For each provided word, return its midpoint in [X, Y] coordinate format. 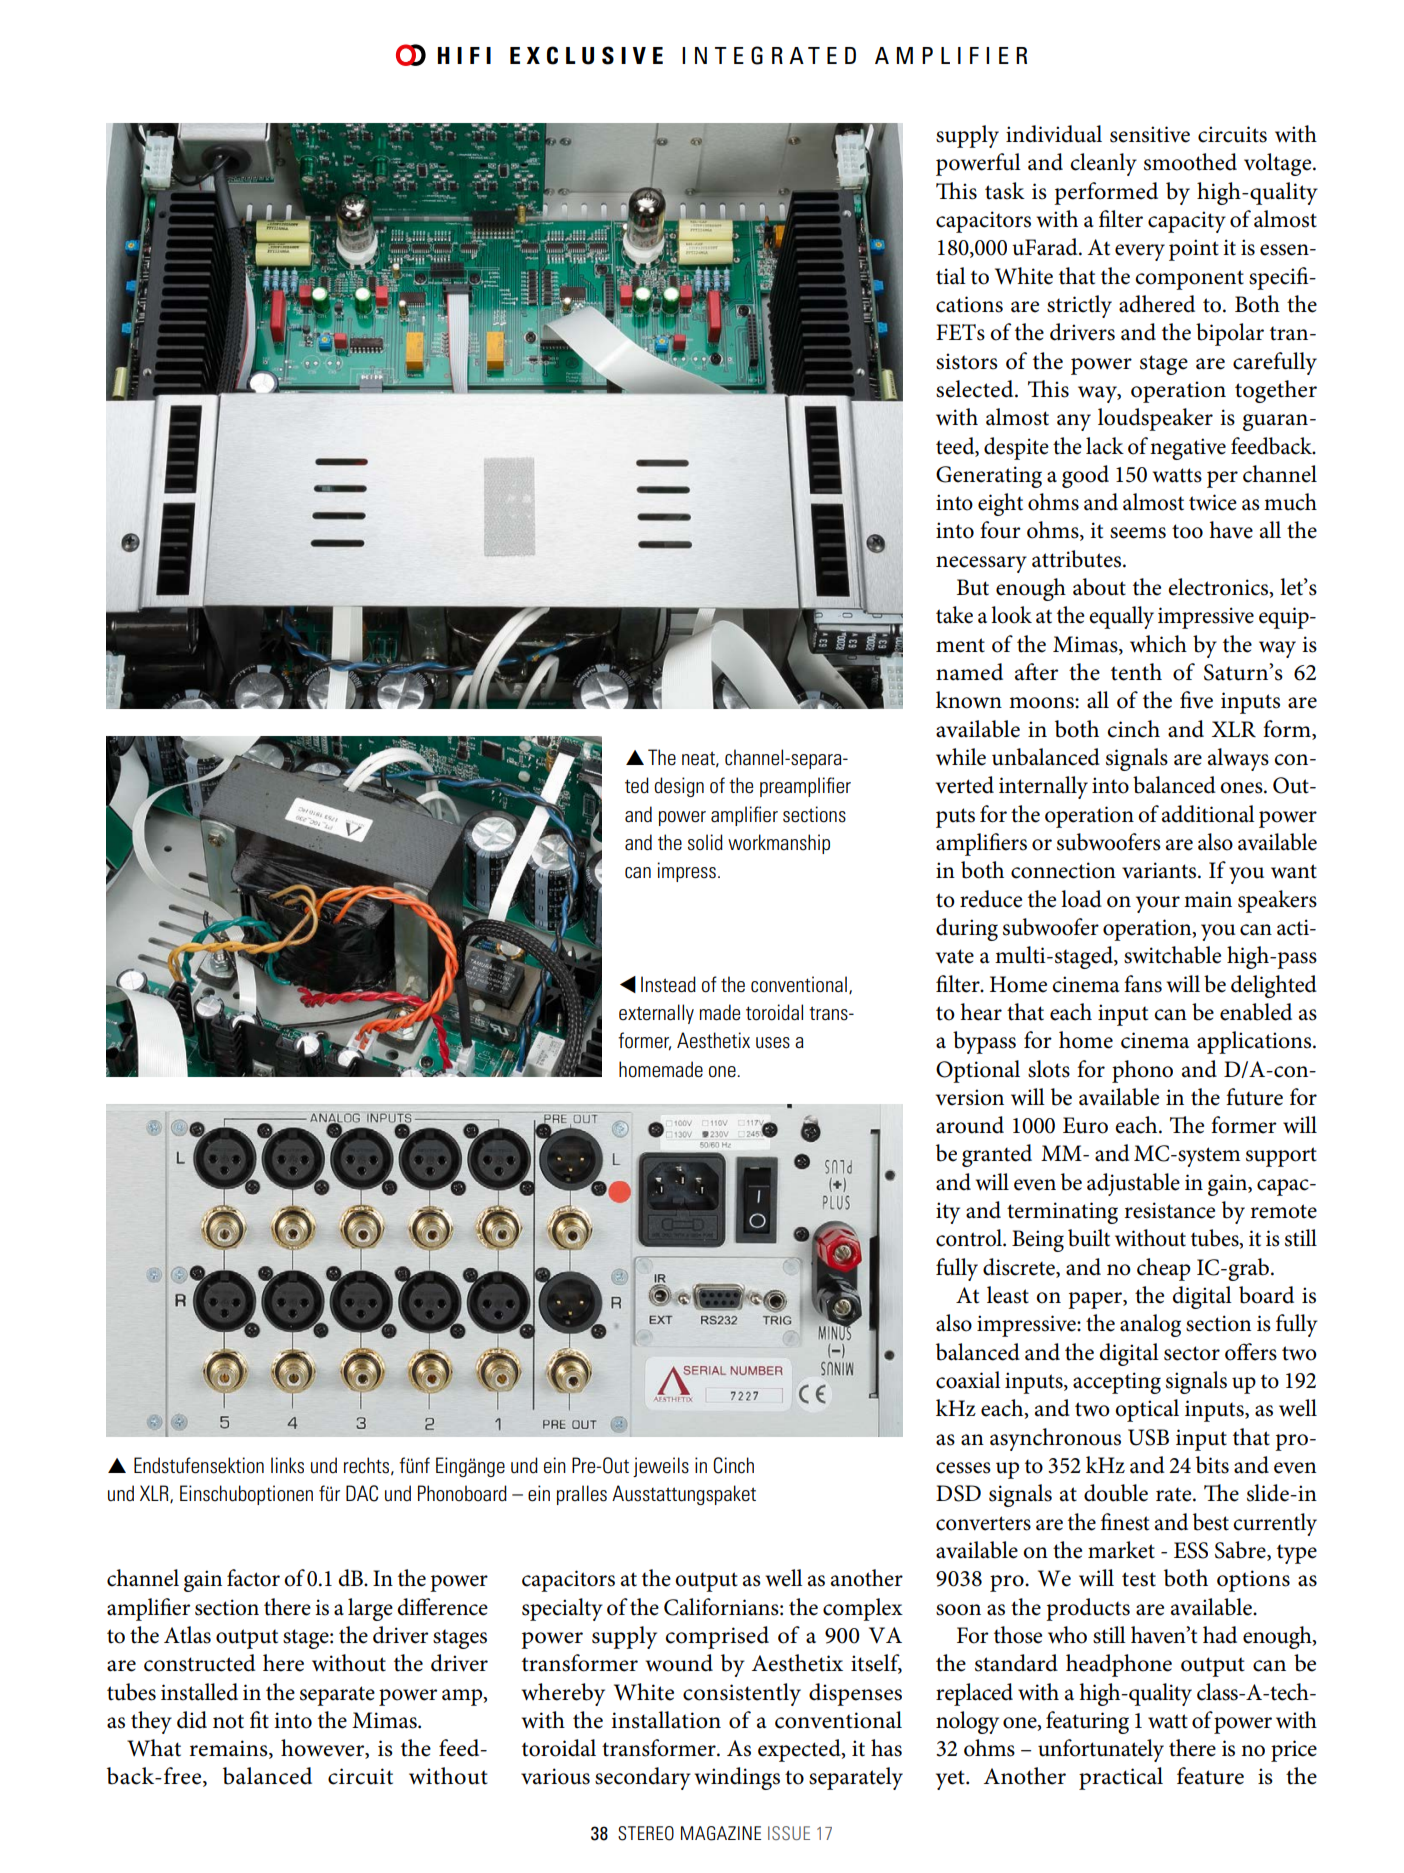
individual [1054, 134]
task [1005, 191]
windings [737, 1778]
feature [1210, 1776]
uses [773, 1043]
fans [1143, 984]
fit [259, 1720]
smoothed [1190, 162]
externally [656, 1014]
